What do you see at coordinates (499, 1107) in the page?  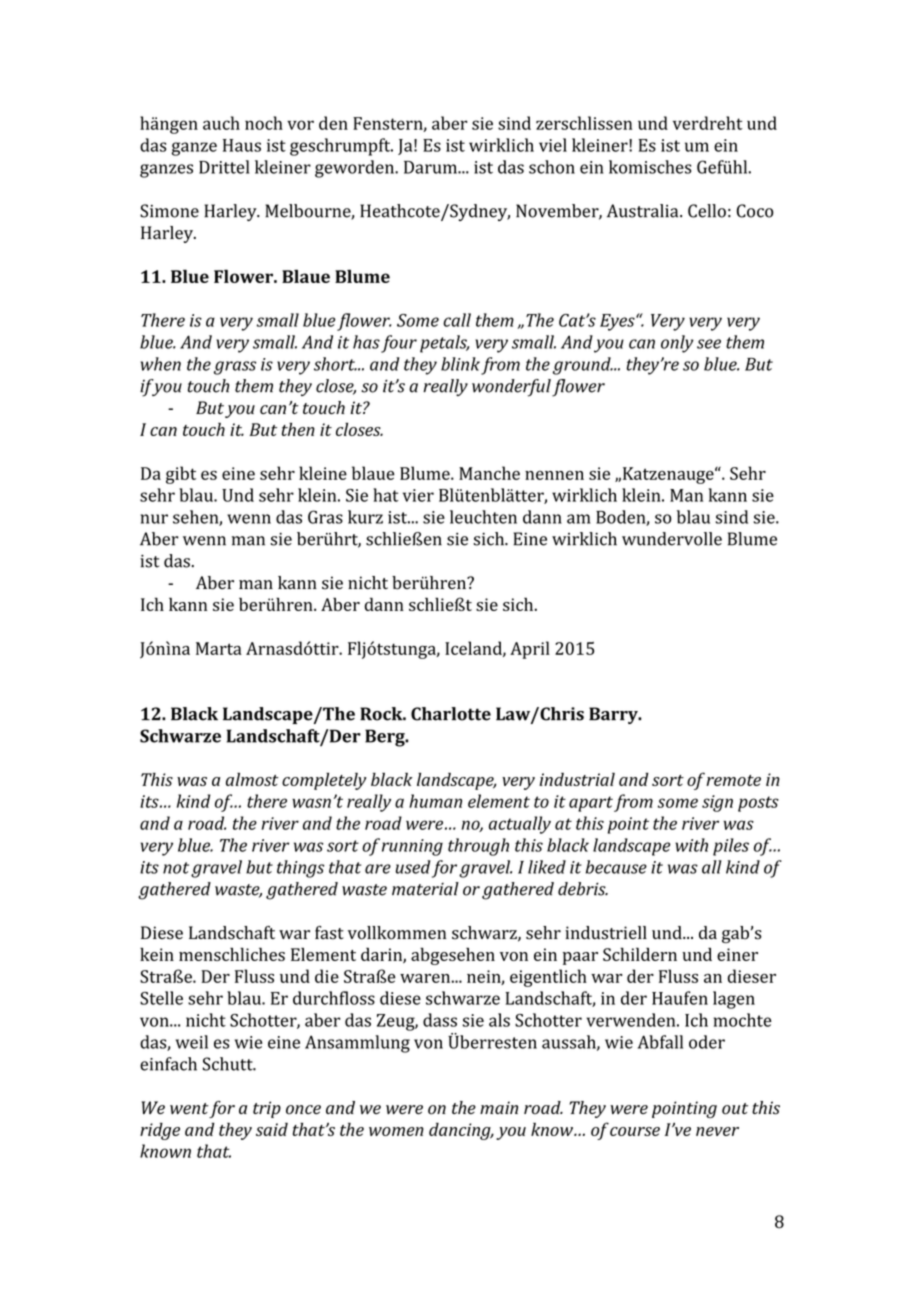 I see `main` at bounding box center [499, 1107].
